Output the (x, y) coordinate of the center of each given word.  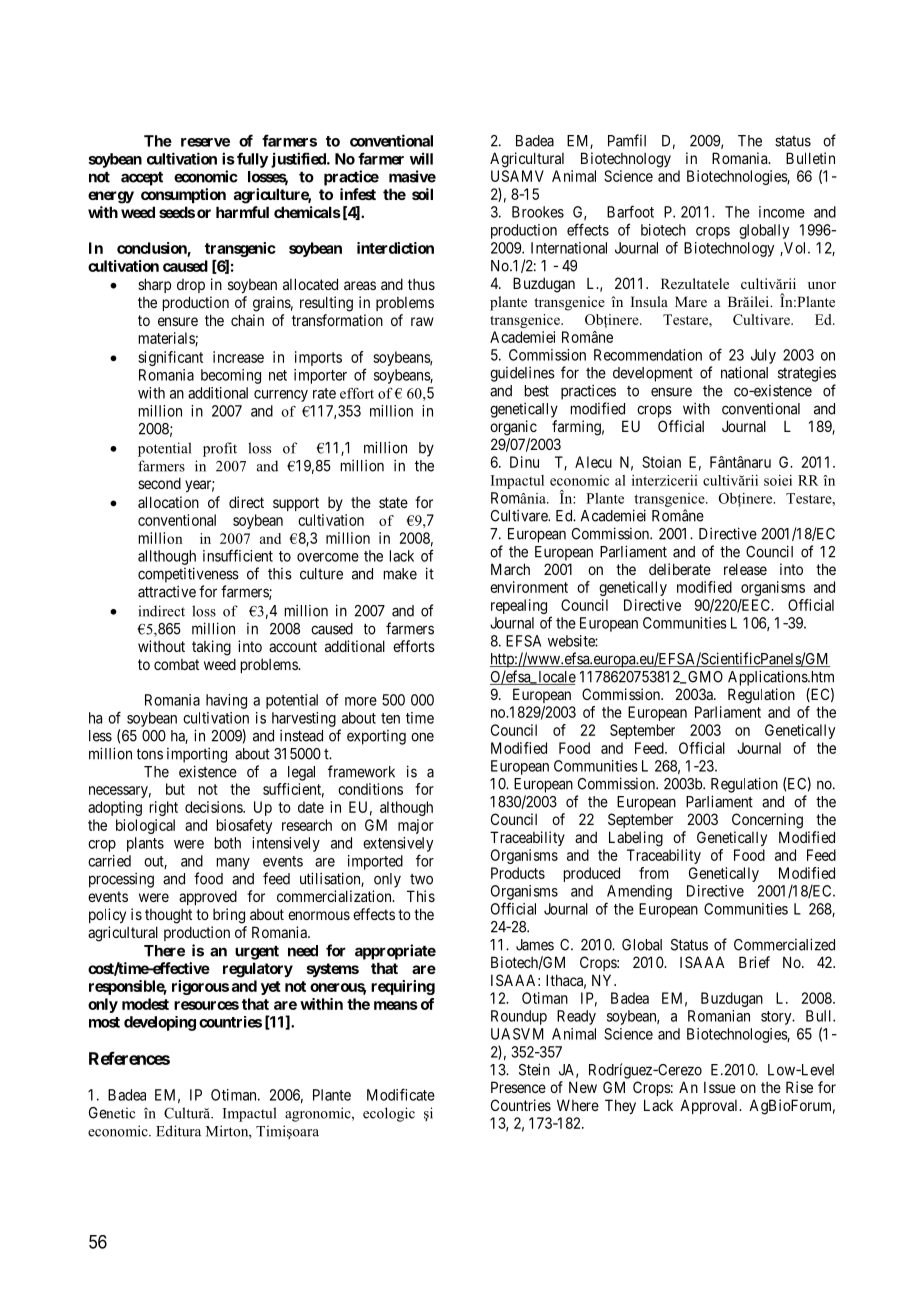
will (421, 158)
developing (160, 1023)
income (782, 212)
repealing (519, 606)
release (745, 569)
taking (211, 648)
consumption (183, 195)
